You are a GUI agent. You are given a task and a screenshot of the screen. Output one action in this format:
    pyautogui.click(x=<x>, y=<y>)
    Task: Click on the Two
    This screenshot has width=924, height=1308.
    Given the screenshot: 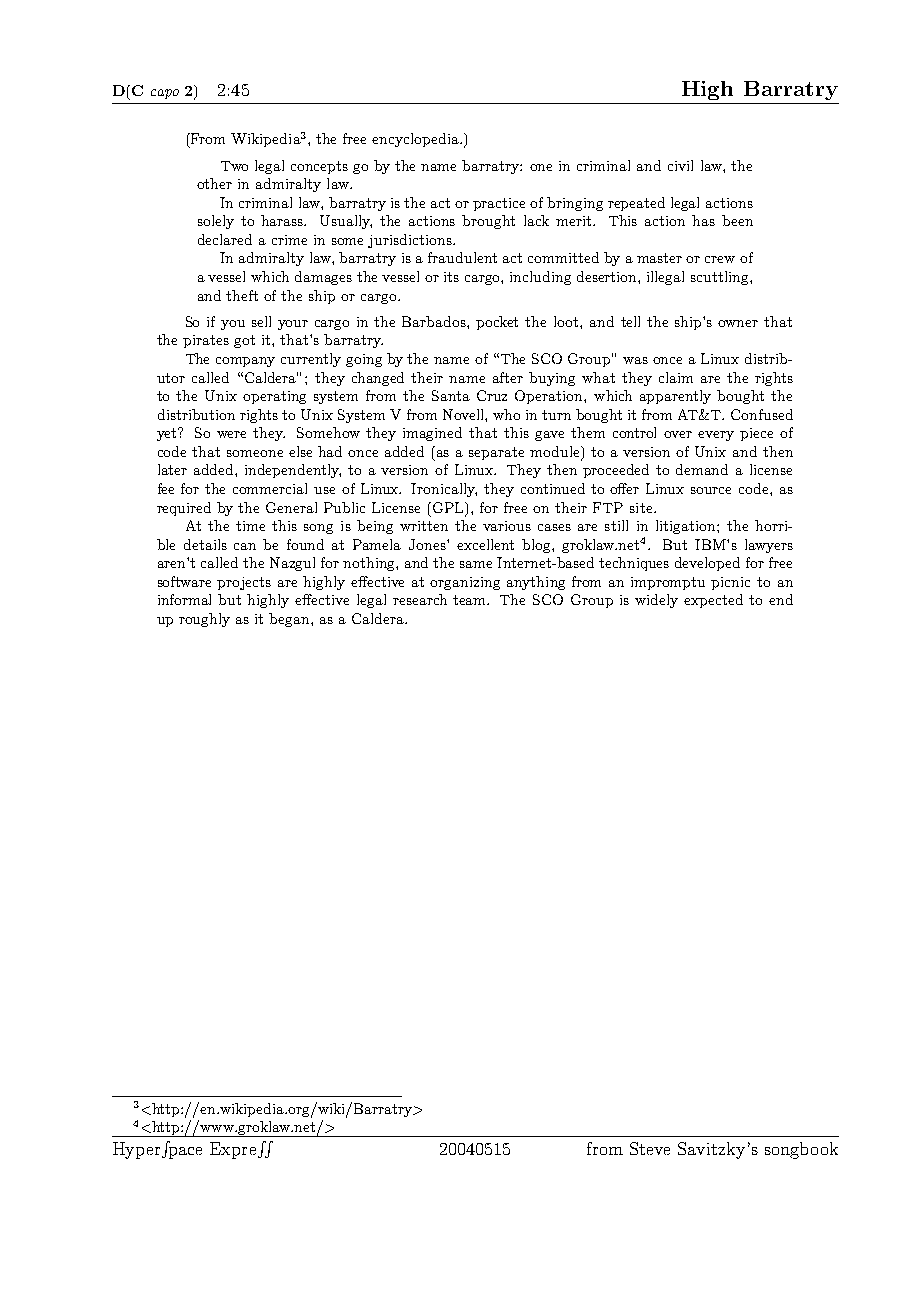 What is the action you would take?
    pyautogui.click(x=234, y=166)
